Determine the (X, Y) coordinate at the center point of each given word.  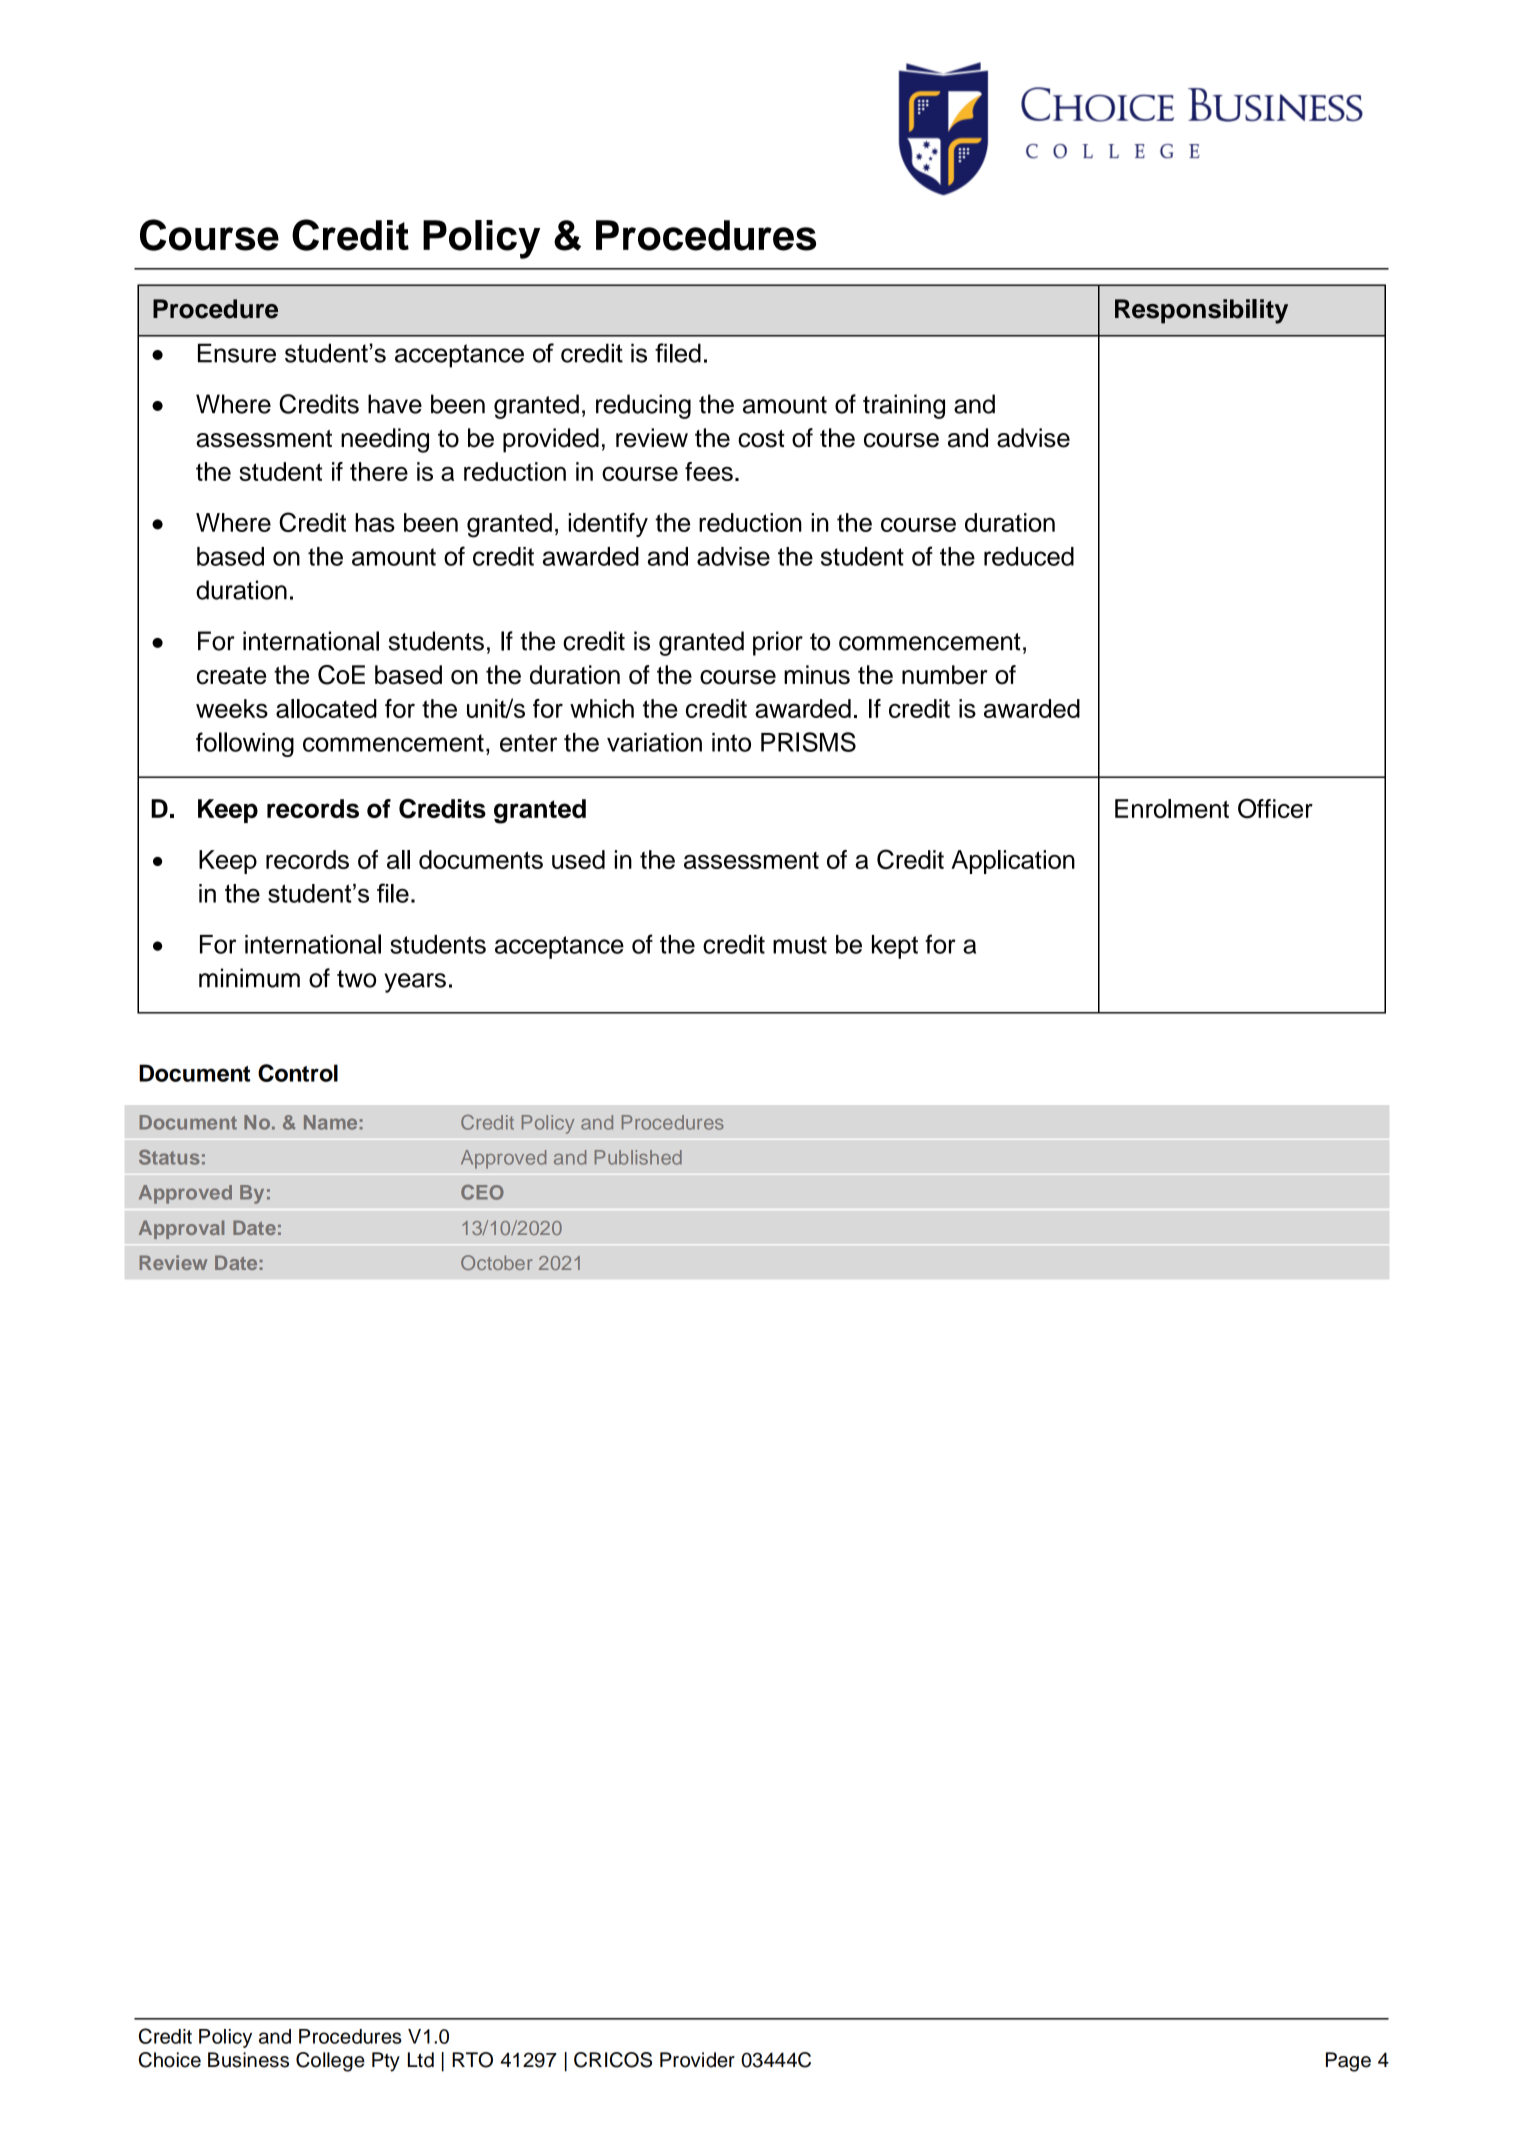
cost (761, 439)
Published (638, 1157)
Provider (697, 2060)
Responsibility (1201, 311)
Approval (181, 1229)
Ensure (237, 353)
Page (1348, 2062)
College (330, 2062)
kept (895, 947)
